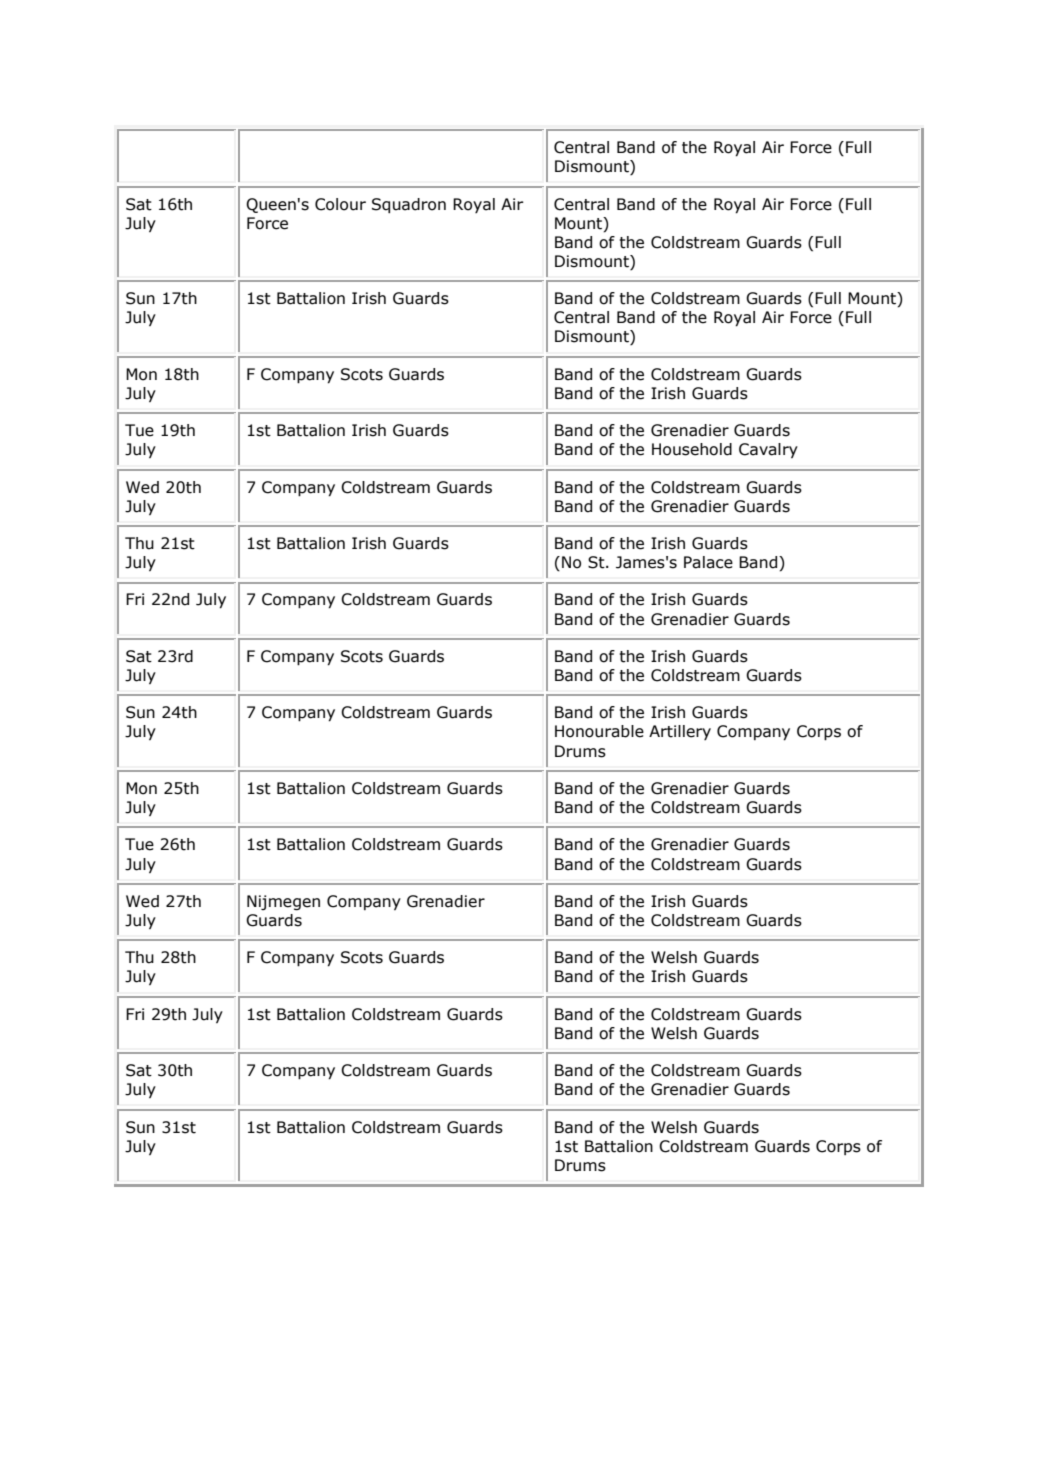 Image resolution: width=1037 pixels, height=1468 pixels. What do you see at coordinates (768, 450) in the screenshot?
I see `Cavalry` at bounding box center [768, 450].
